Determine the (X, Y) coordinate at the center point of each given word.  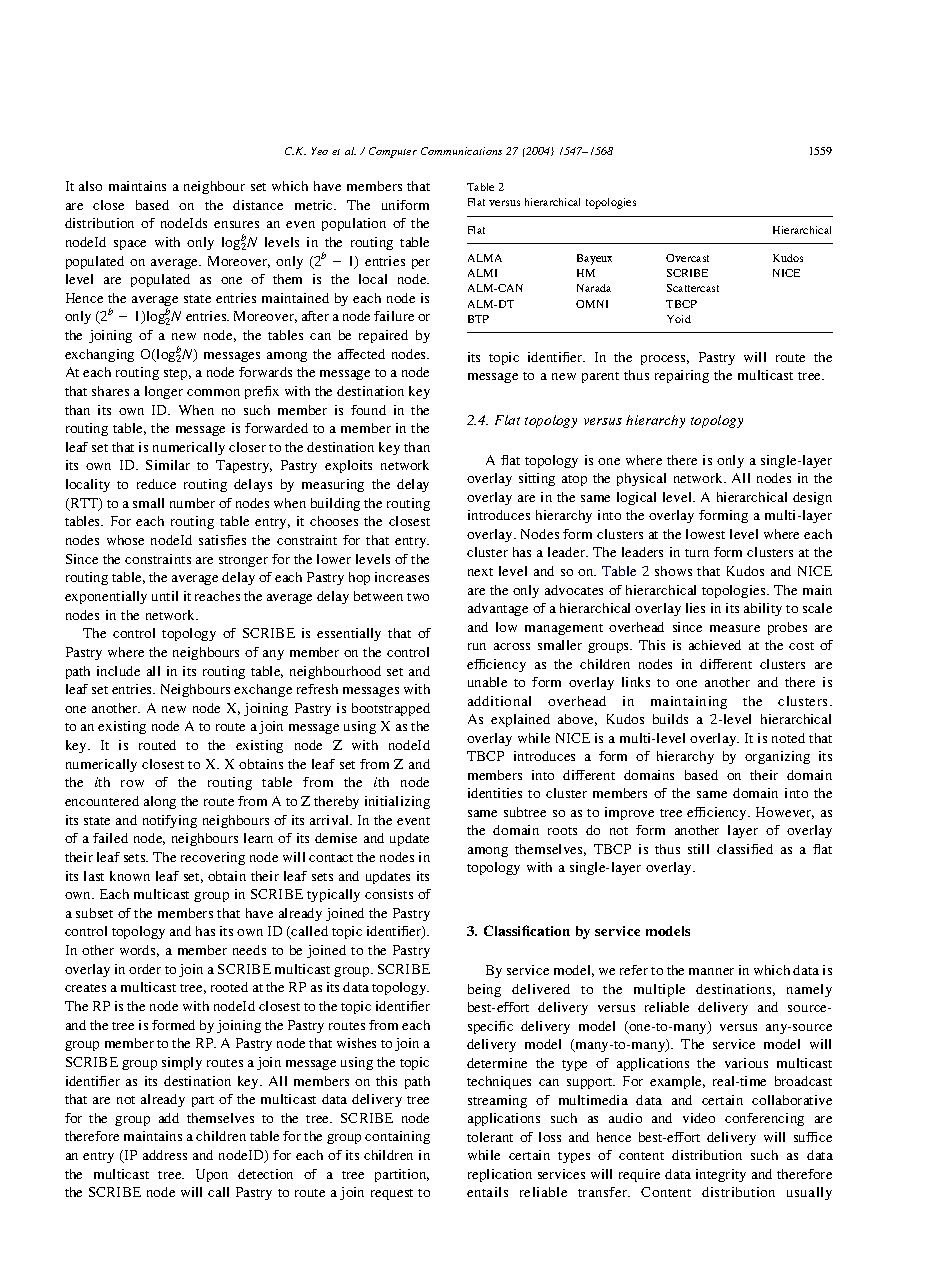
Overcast (687, 258)
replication (500, 1175)
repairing (682, 376)
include (118, 671)
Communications (461, 151)
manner (711, 971)
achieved (715, 645)
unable (487, 682)
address (165, 1155)
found (368, 410)
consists (389, 894)
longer (164, 392)
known (130, 876)
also (90, 186)
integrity (721, 1175)
